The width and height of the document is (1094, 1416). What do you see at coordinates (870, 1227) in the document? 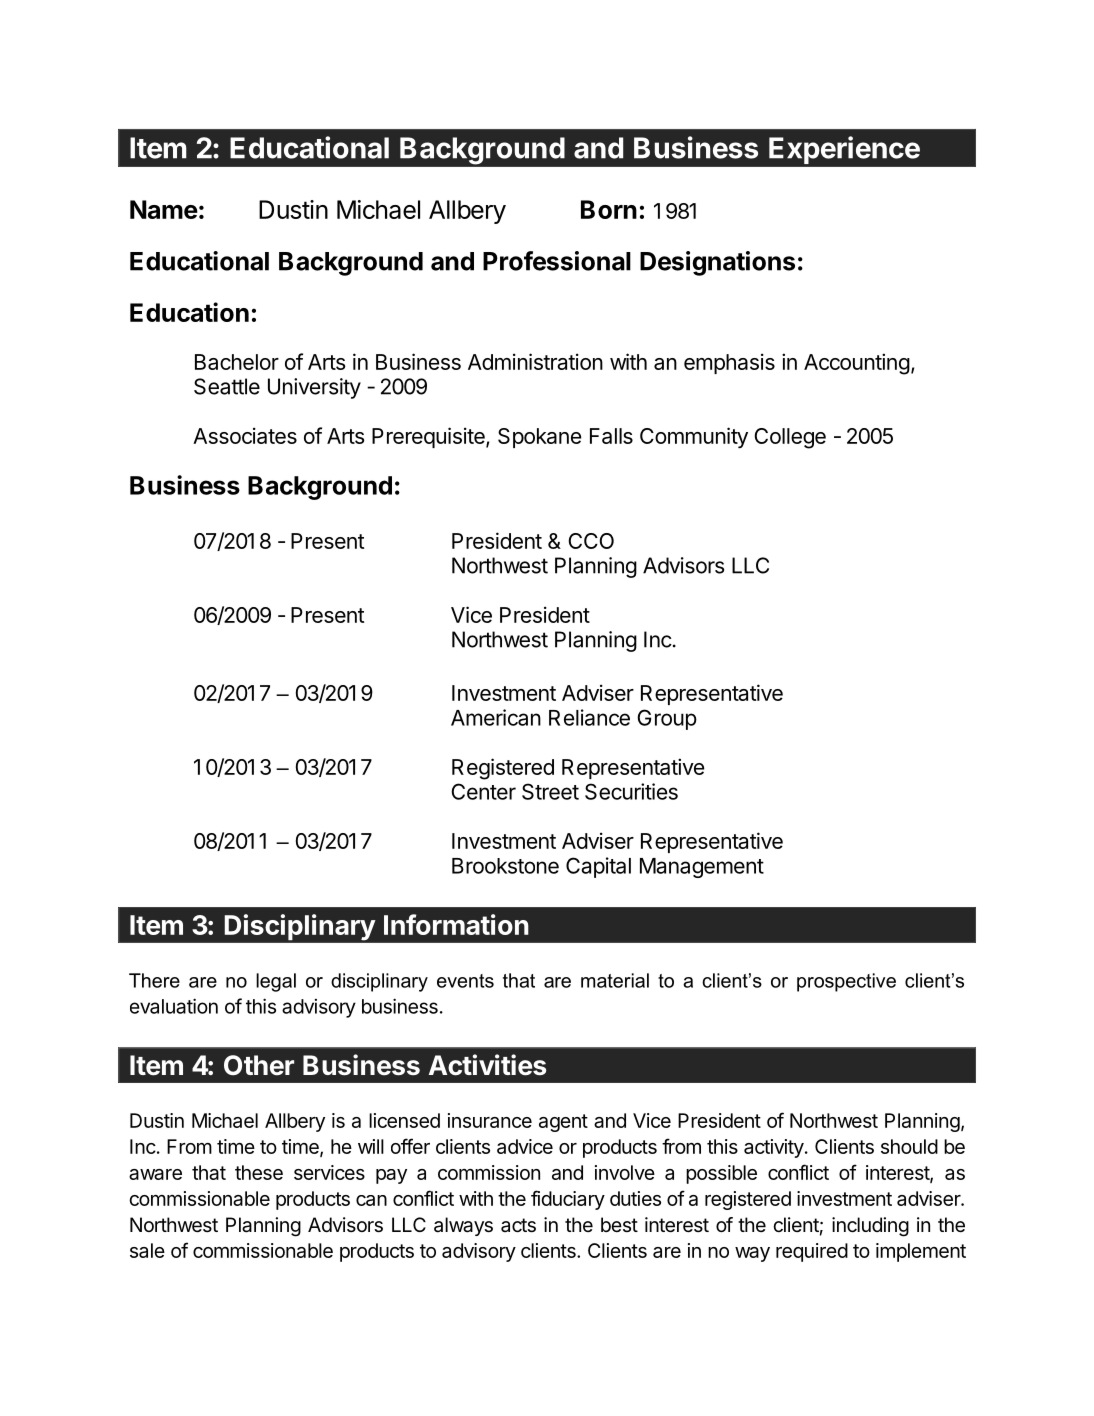
I see `including` at bounding box center [870, 1227].
